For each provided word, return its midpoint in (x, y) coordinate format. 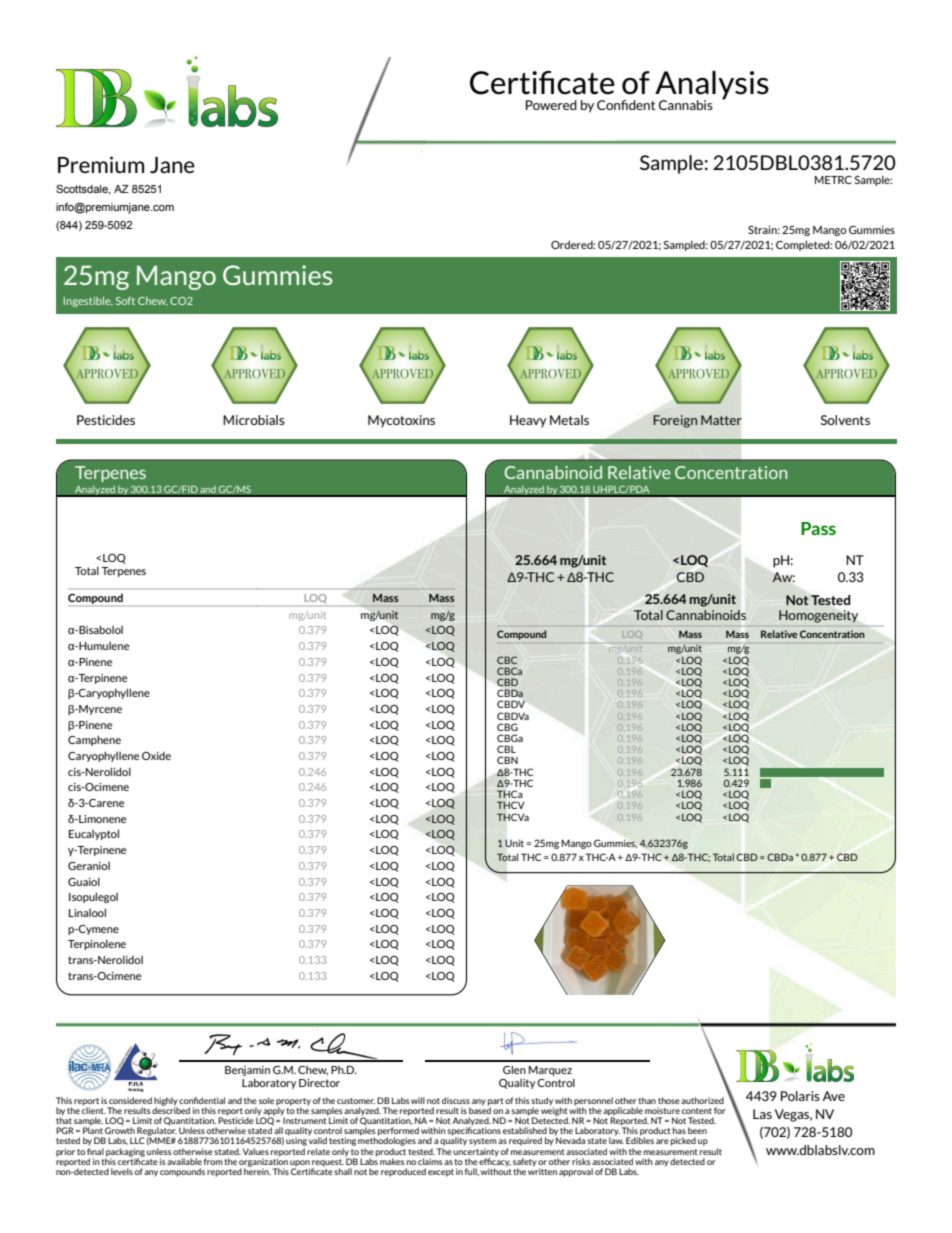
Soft (125, 301)
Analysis (711, 86)
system (483, 1142)
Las (762, 1114)
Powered (551, 105)
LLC (137, 1140)
